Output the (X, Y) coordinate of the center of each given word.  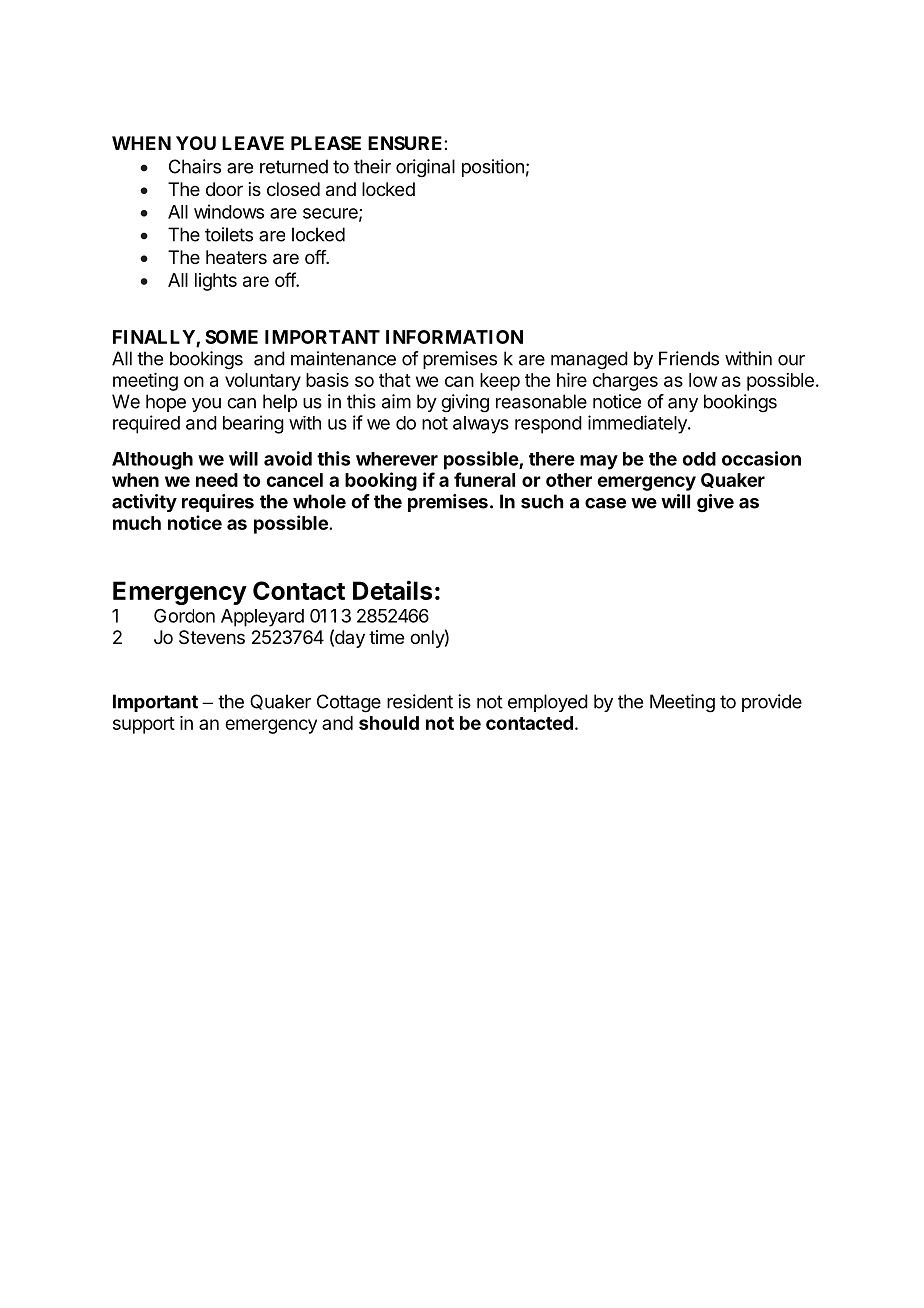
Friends (689, 358)
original (425, 168)
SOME (231, 337)
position (493, 168)
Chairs (195, 166)
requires (218, 503)
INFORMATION (454, 337)
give (715, 503)
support (144, 725)
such (542, 501)
